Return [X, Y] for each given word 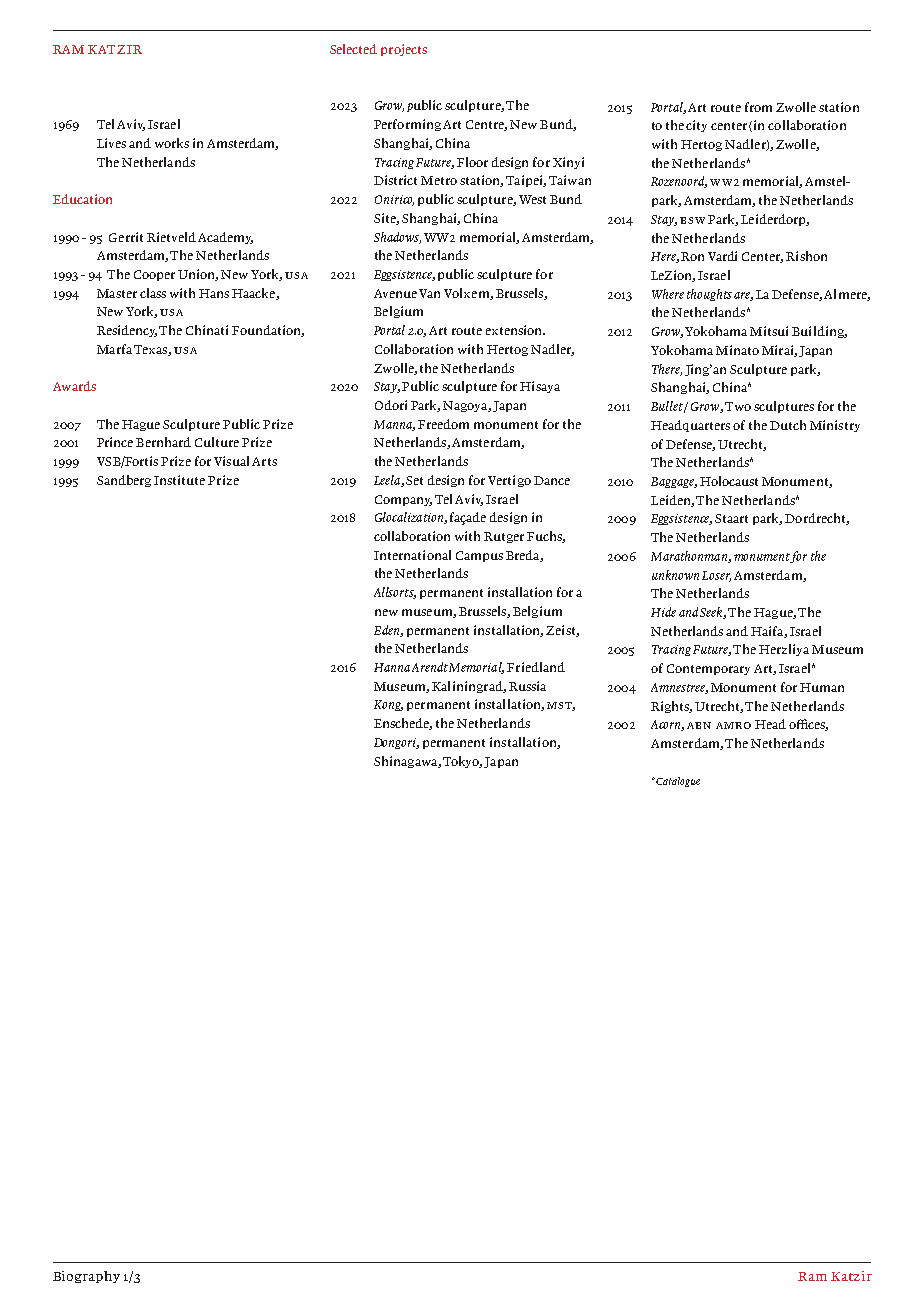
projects [404, 50]
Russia [527, 686]
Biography [86, 1277]
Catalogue [678, 782]
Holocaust [729, 481]
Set [414, 480]
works [172, 143]
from [758, 107]
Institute [179, 480]
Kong [388, 705]
